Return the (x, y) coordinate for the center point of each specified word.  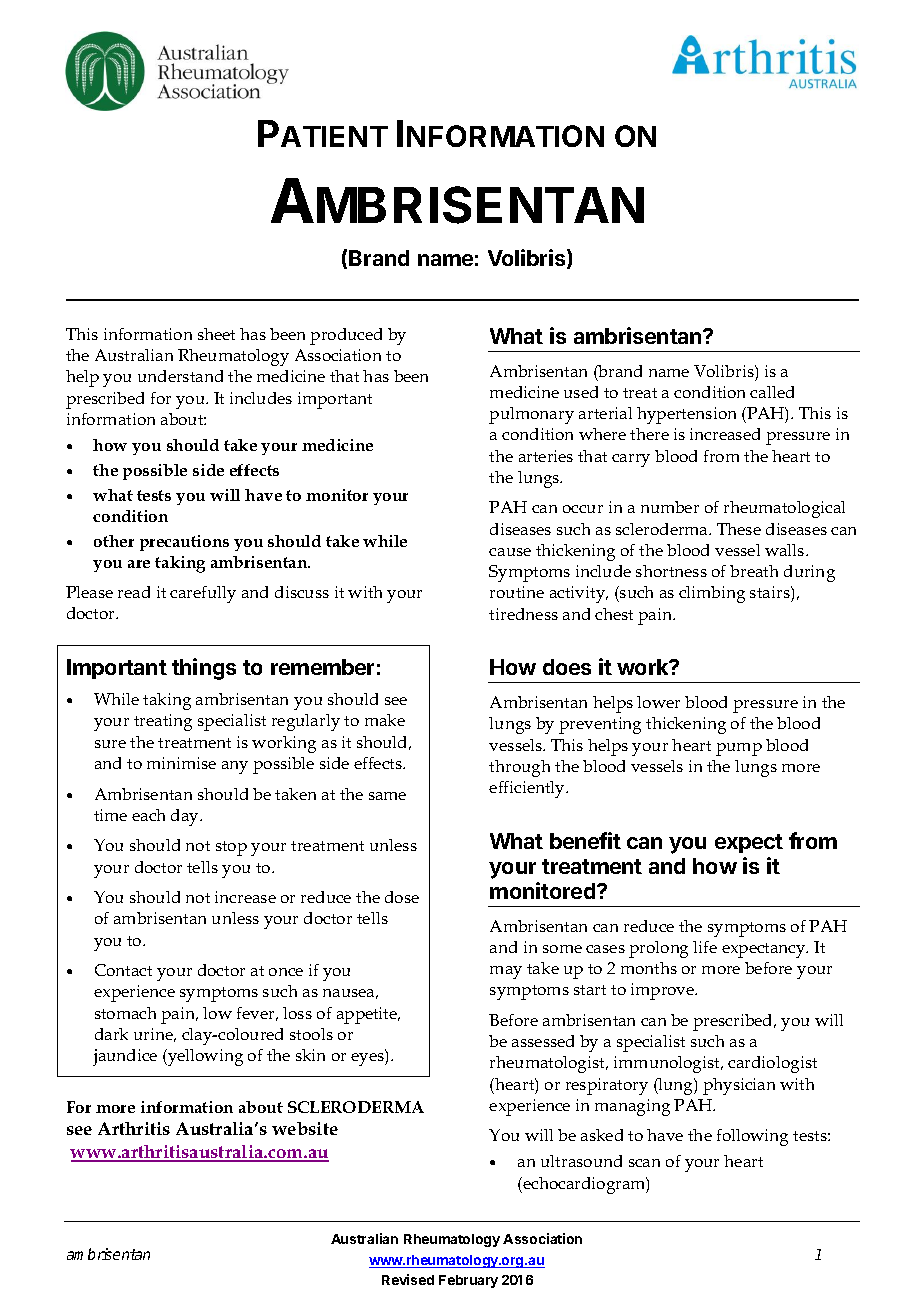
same (387, 796)
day (186, 817)
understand (180, 376)
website (305, 1128)
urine (155, 1035)
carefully (203, 594)
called (772, 392)
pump (739, 749)
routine (517, 592)
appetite (368, 1015)
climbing (712, 594)
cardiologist (772, 1064)
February (468, 1281)
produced (346, 336)
